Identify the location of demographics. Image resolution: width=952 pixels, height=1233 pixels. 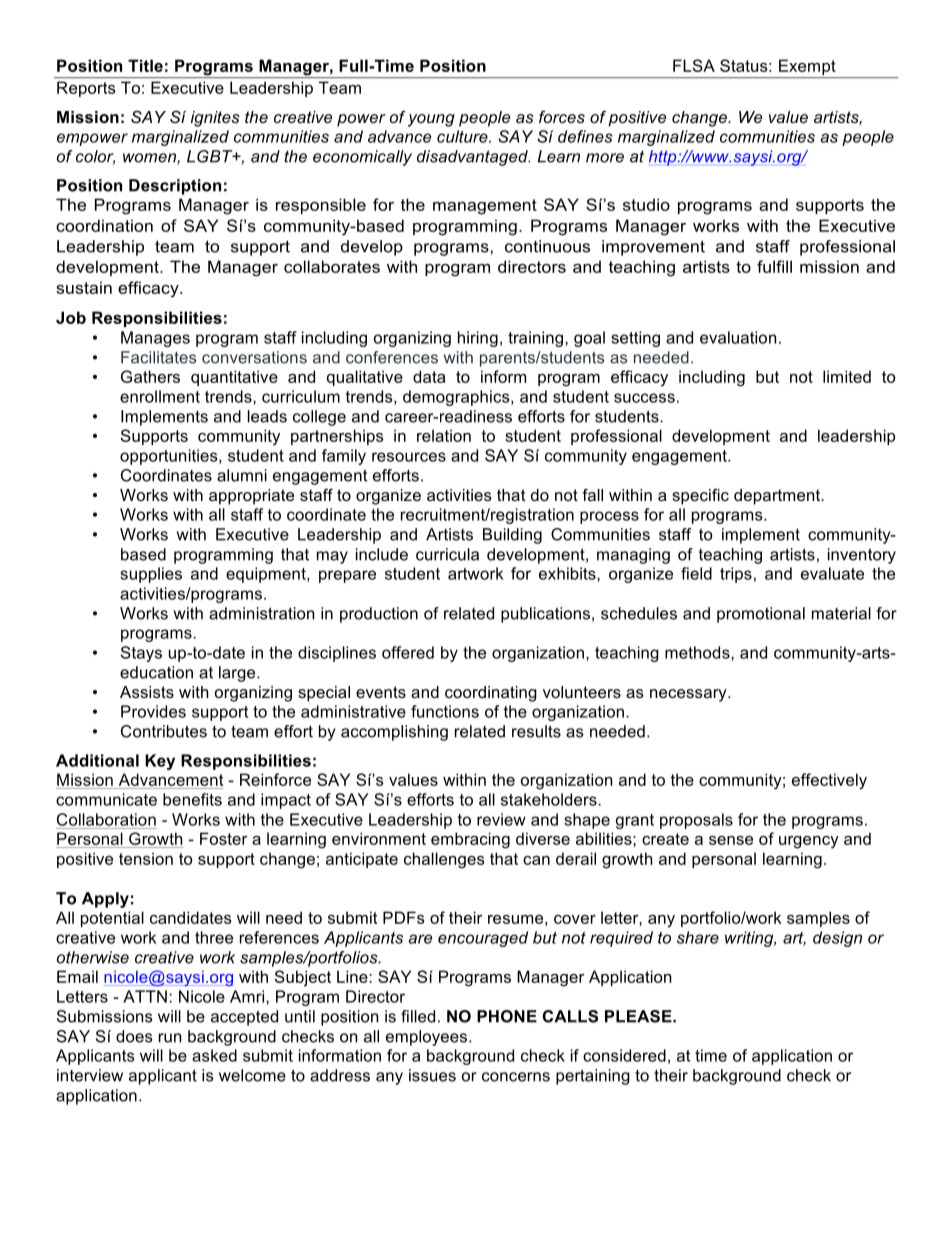
(457, 398).
